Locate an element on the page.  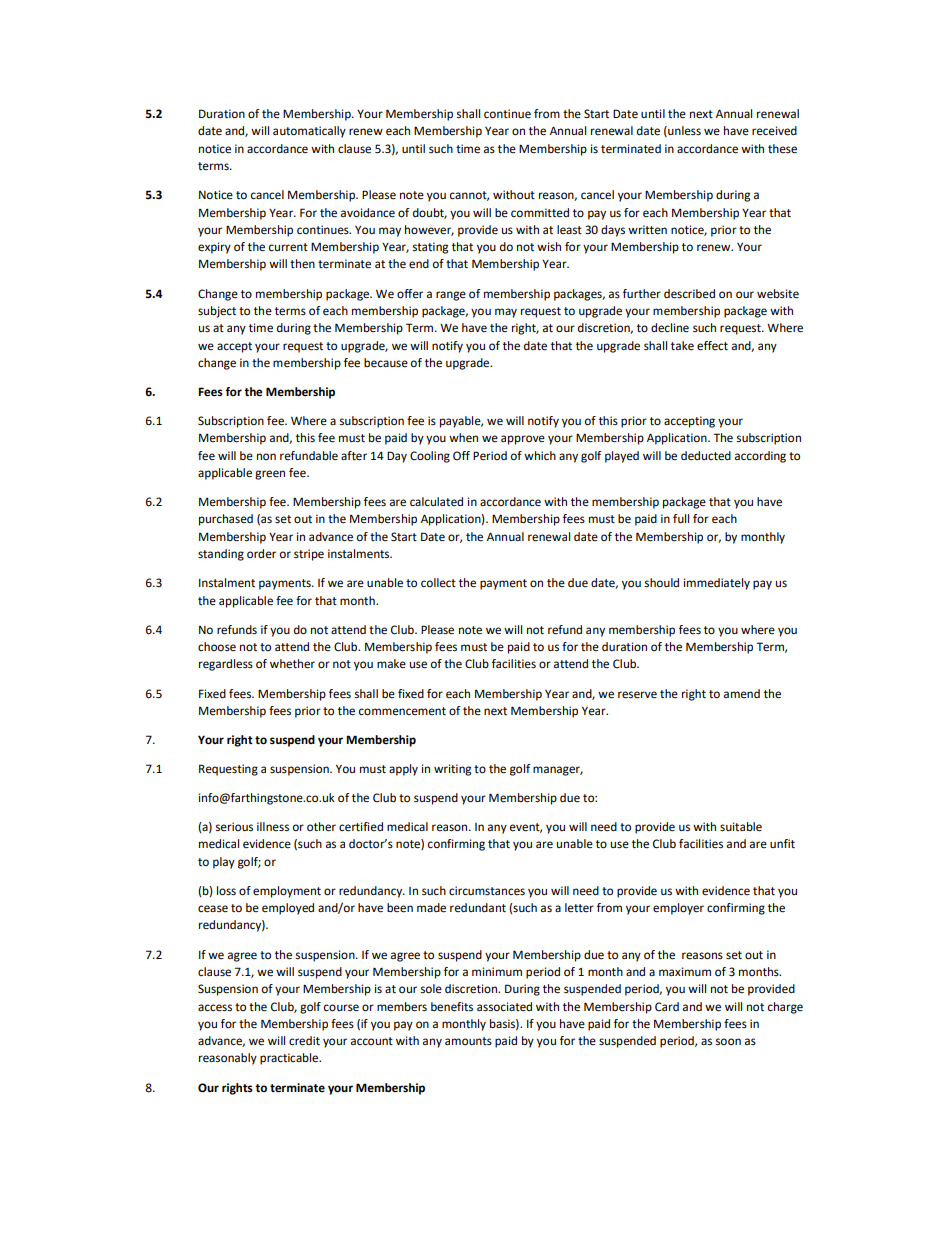
credit is located at coordinates (304, 1041).
